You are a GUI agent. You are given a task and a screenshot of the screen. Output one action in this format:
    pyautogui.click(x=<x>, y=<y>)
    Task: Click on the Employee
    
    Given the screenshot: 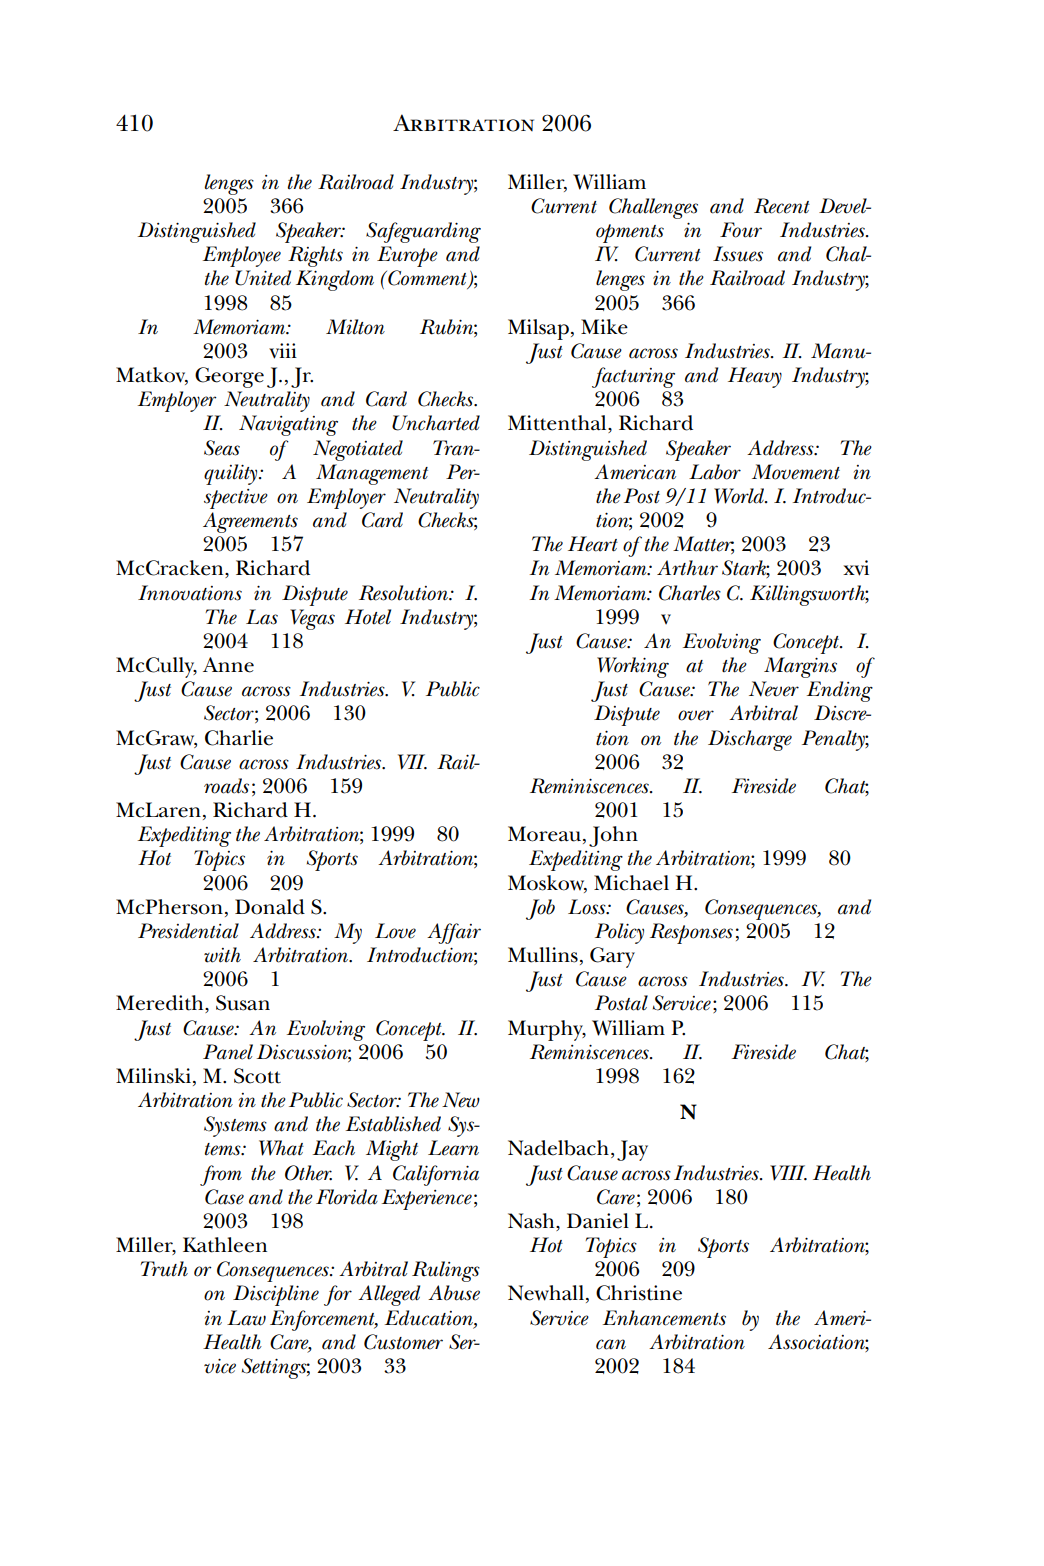 What is the action you would take?
    pyautogui.click(x=242, y=256)
